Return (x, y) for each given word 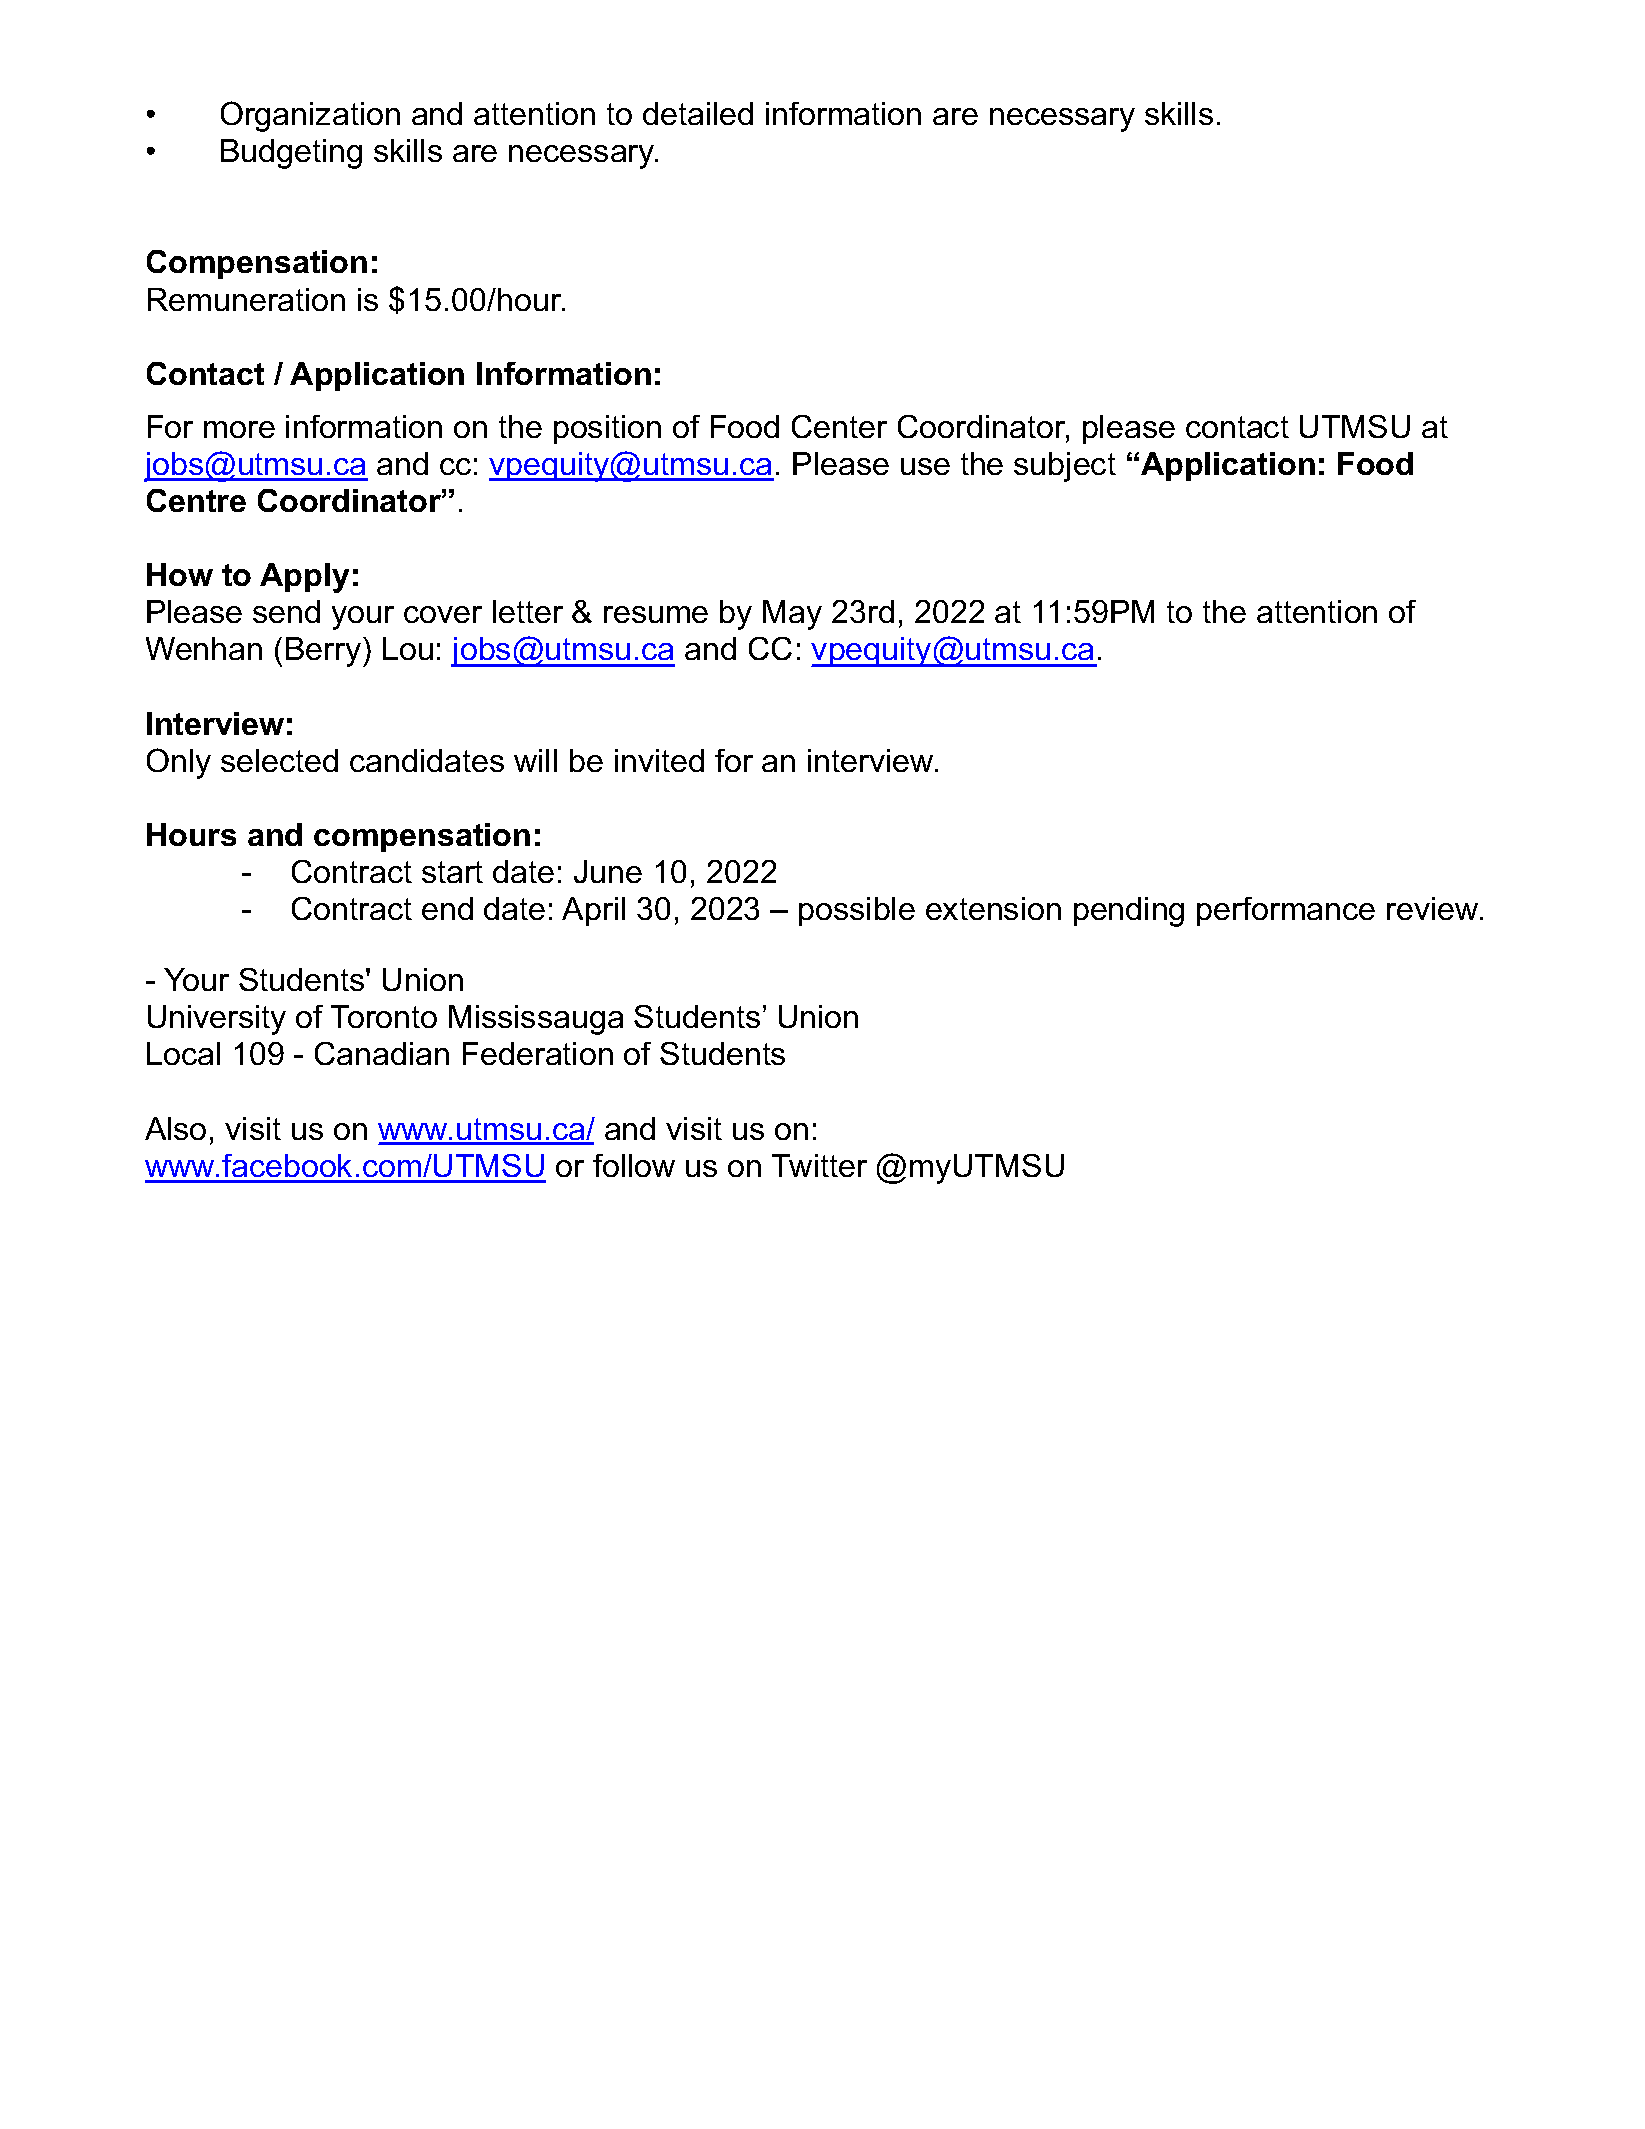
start (452, 872)
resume (656, 614)
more (239, 429)
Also (175, 1128)
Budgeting (291, 154)
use (925, 466)
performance (1286, 911)
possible (857, 911)
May (792, 615)
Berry (325, 652)
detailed (698, 113)
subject (1065, 467)
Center (839, 426)
